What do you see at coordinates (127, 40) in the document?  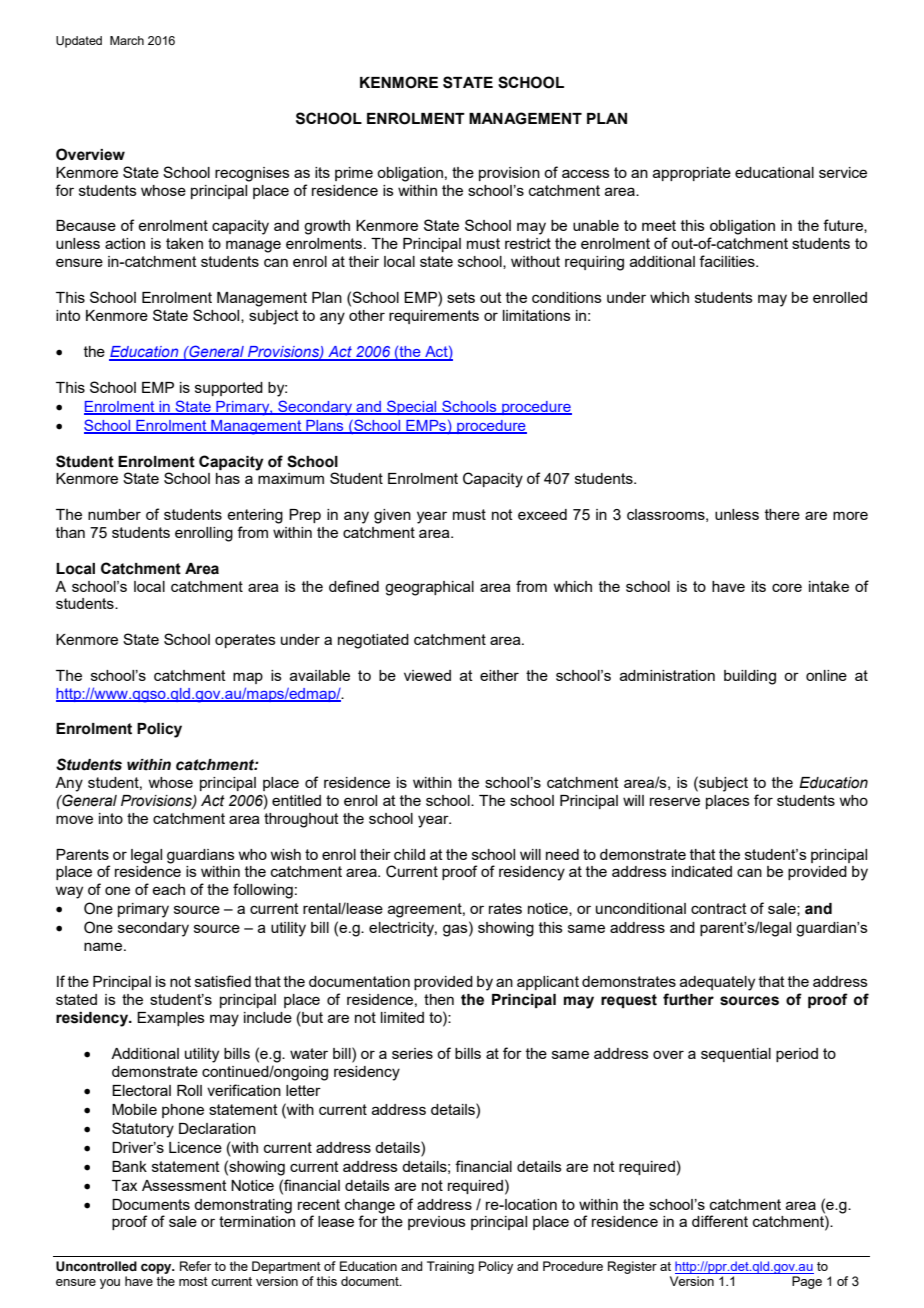 I see `March` at bounding box center [127, 40].
